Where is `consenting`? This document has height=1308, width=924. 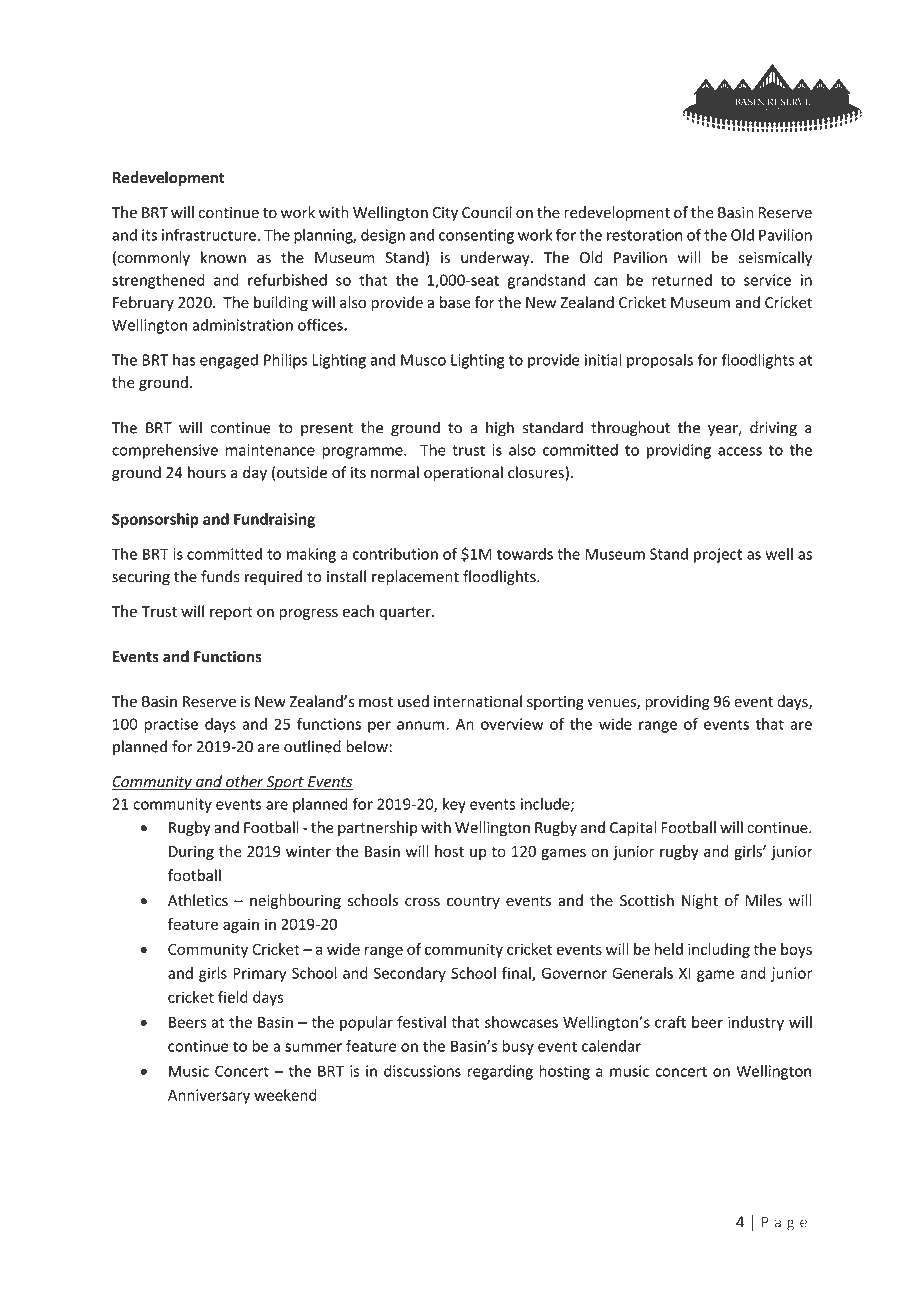
consenting is located at coordinates (476, 236).
